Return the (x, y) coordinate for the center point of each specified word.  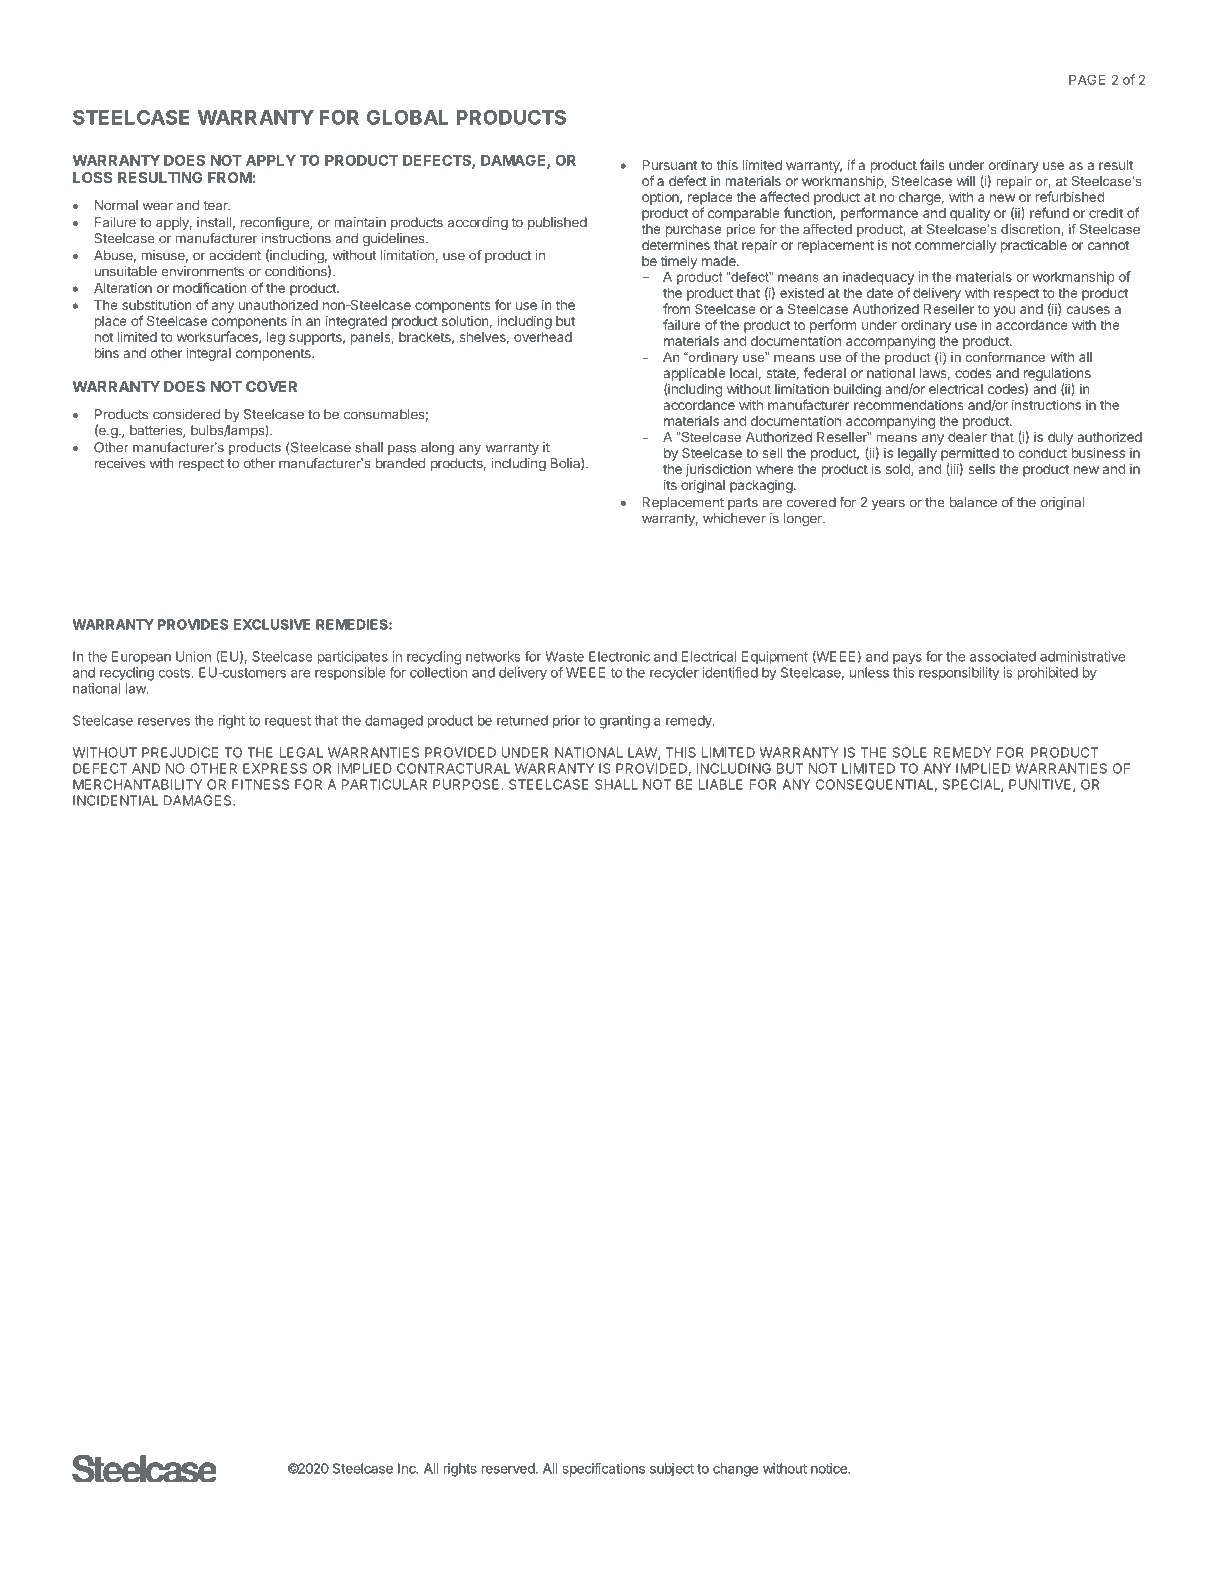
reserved (509, 1468)
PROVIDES (193, 624)
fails (932, 164)
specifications (603, 1470)
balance (973, 502)
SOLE (909, 752)
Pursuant (669, 165)
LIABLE (721, 784)
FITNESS (260, 784)
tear (216, 206)
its (670, 484)
